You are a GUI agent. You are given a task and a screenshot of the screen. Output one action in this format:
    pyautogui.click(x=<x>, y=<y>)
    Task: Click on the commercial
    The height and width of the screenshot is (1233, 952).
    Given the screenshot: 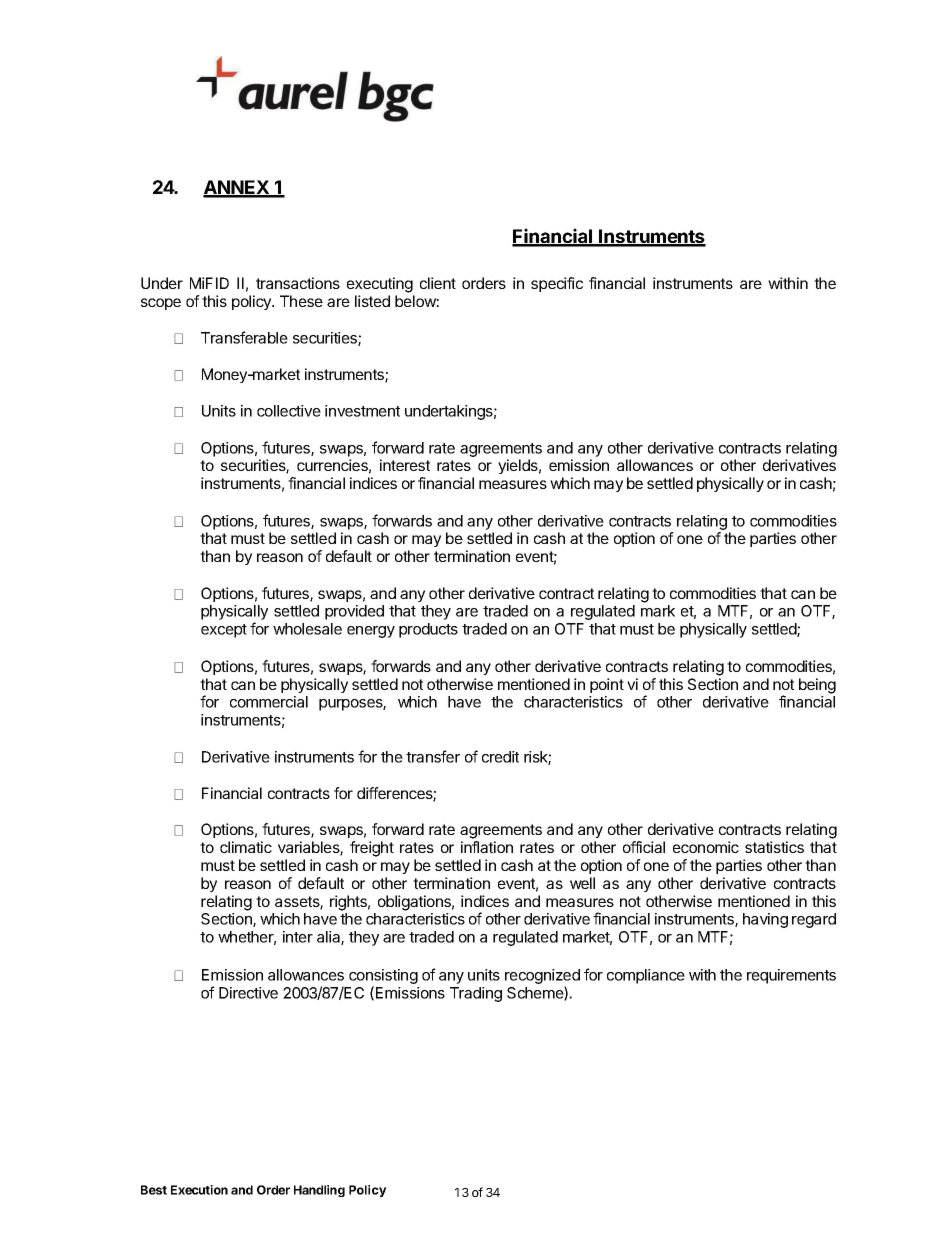 What is the action you would take?
    pyautogui.click(x=269, y=702)
